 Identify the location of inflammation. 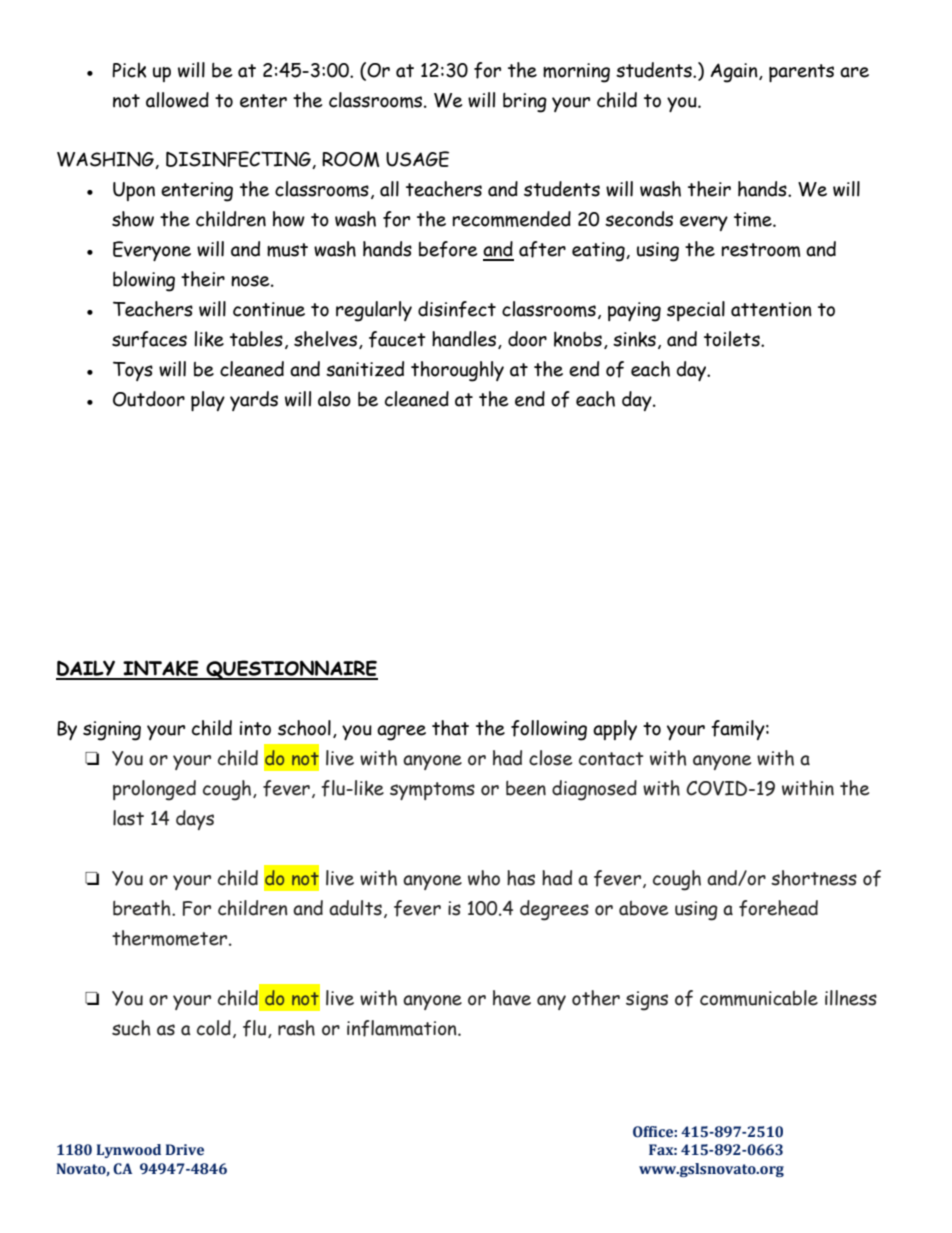
(403, 1028).
